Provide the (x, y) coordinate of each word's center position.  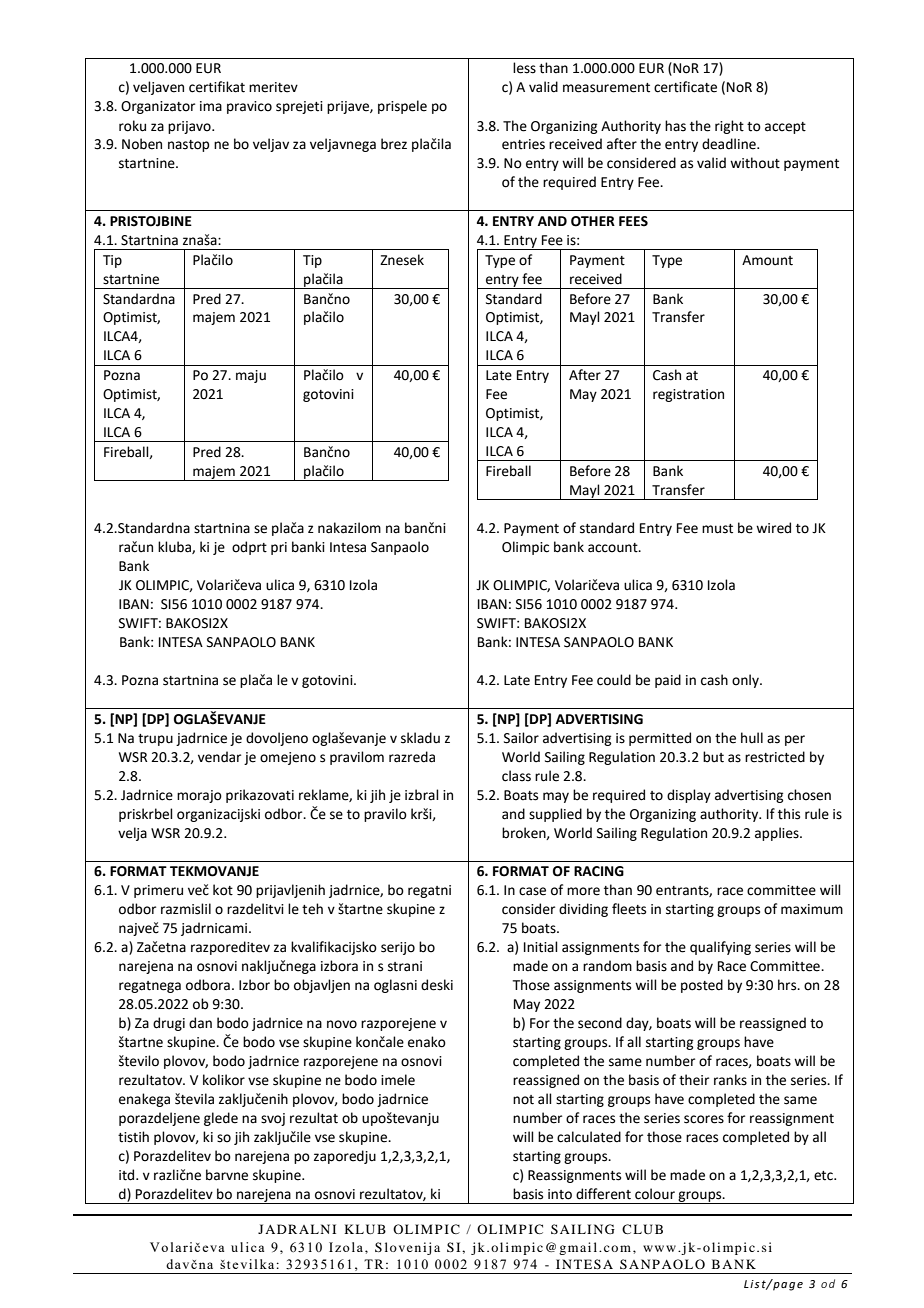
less (524, 68)
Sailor (521, 738)
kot (223, 890)
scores (704, 1119)
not (523, 1100)
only (746, 681)
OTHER (593, 221)
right (729, 127)
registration (688, 395)
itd (128, 1175)
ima (211, 106)
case (532, 891)
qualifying (720, 948)
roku (132, 126)
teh (312, 909)
